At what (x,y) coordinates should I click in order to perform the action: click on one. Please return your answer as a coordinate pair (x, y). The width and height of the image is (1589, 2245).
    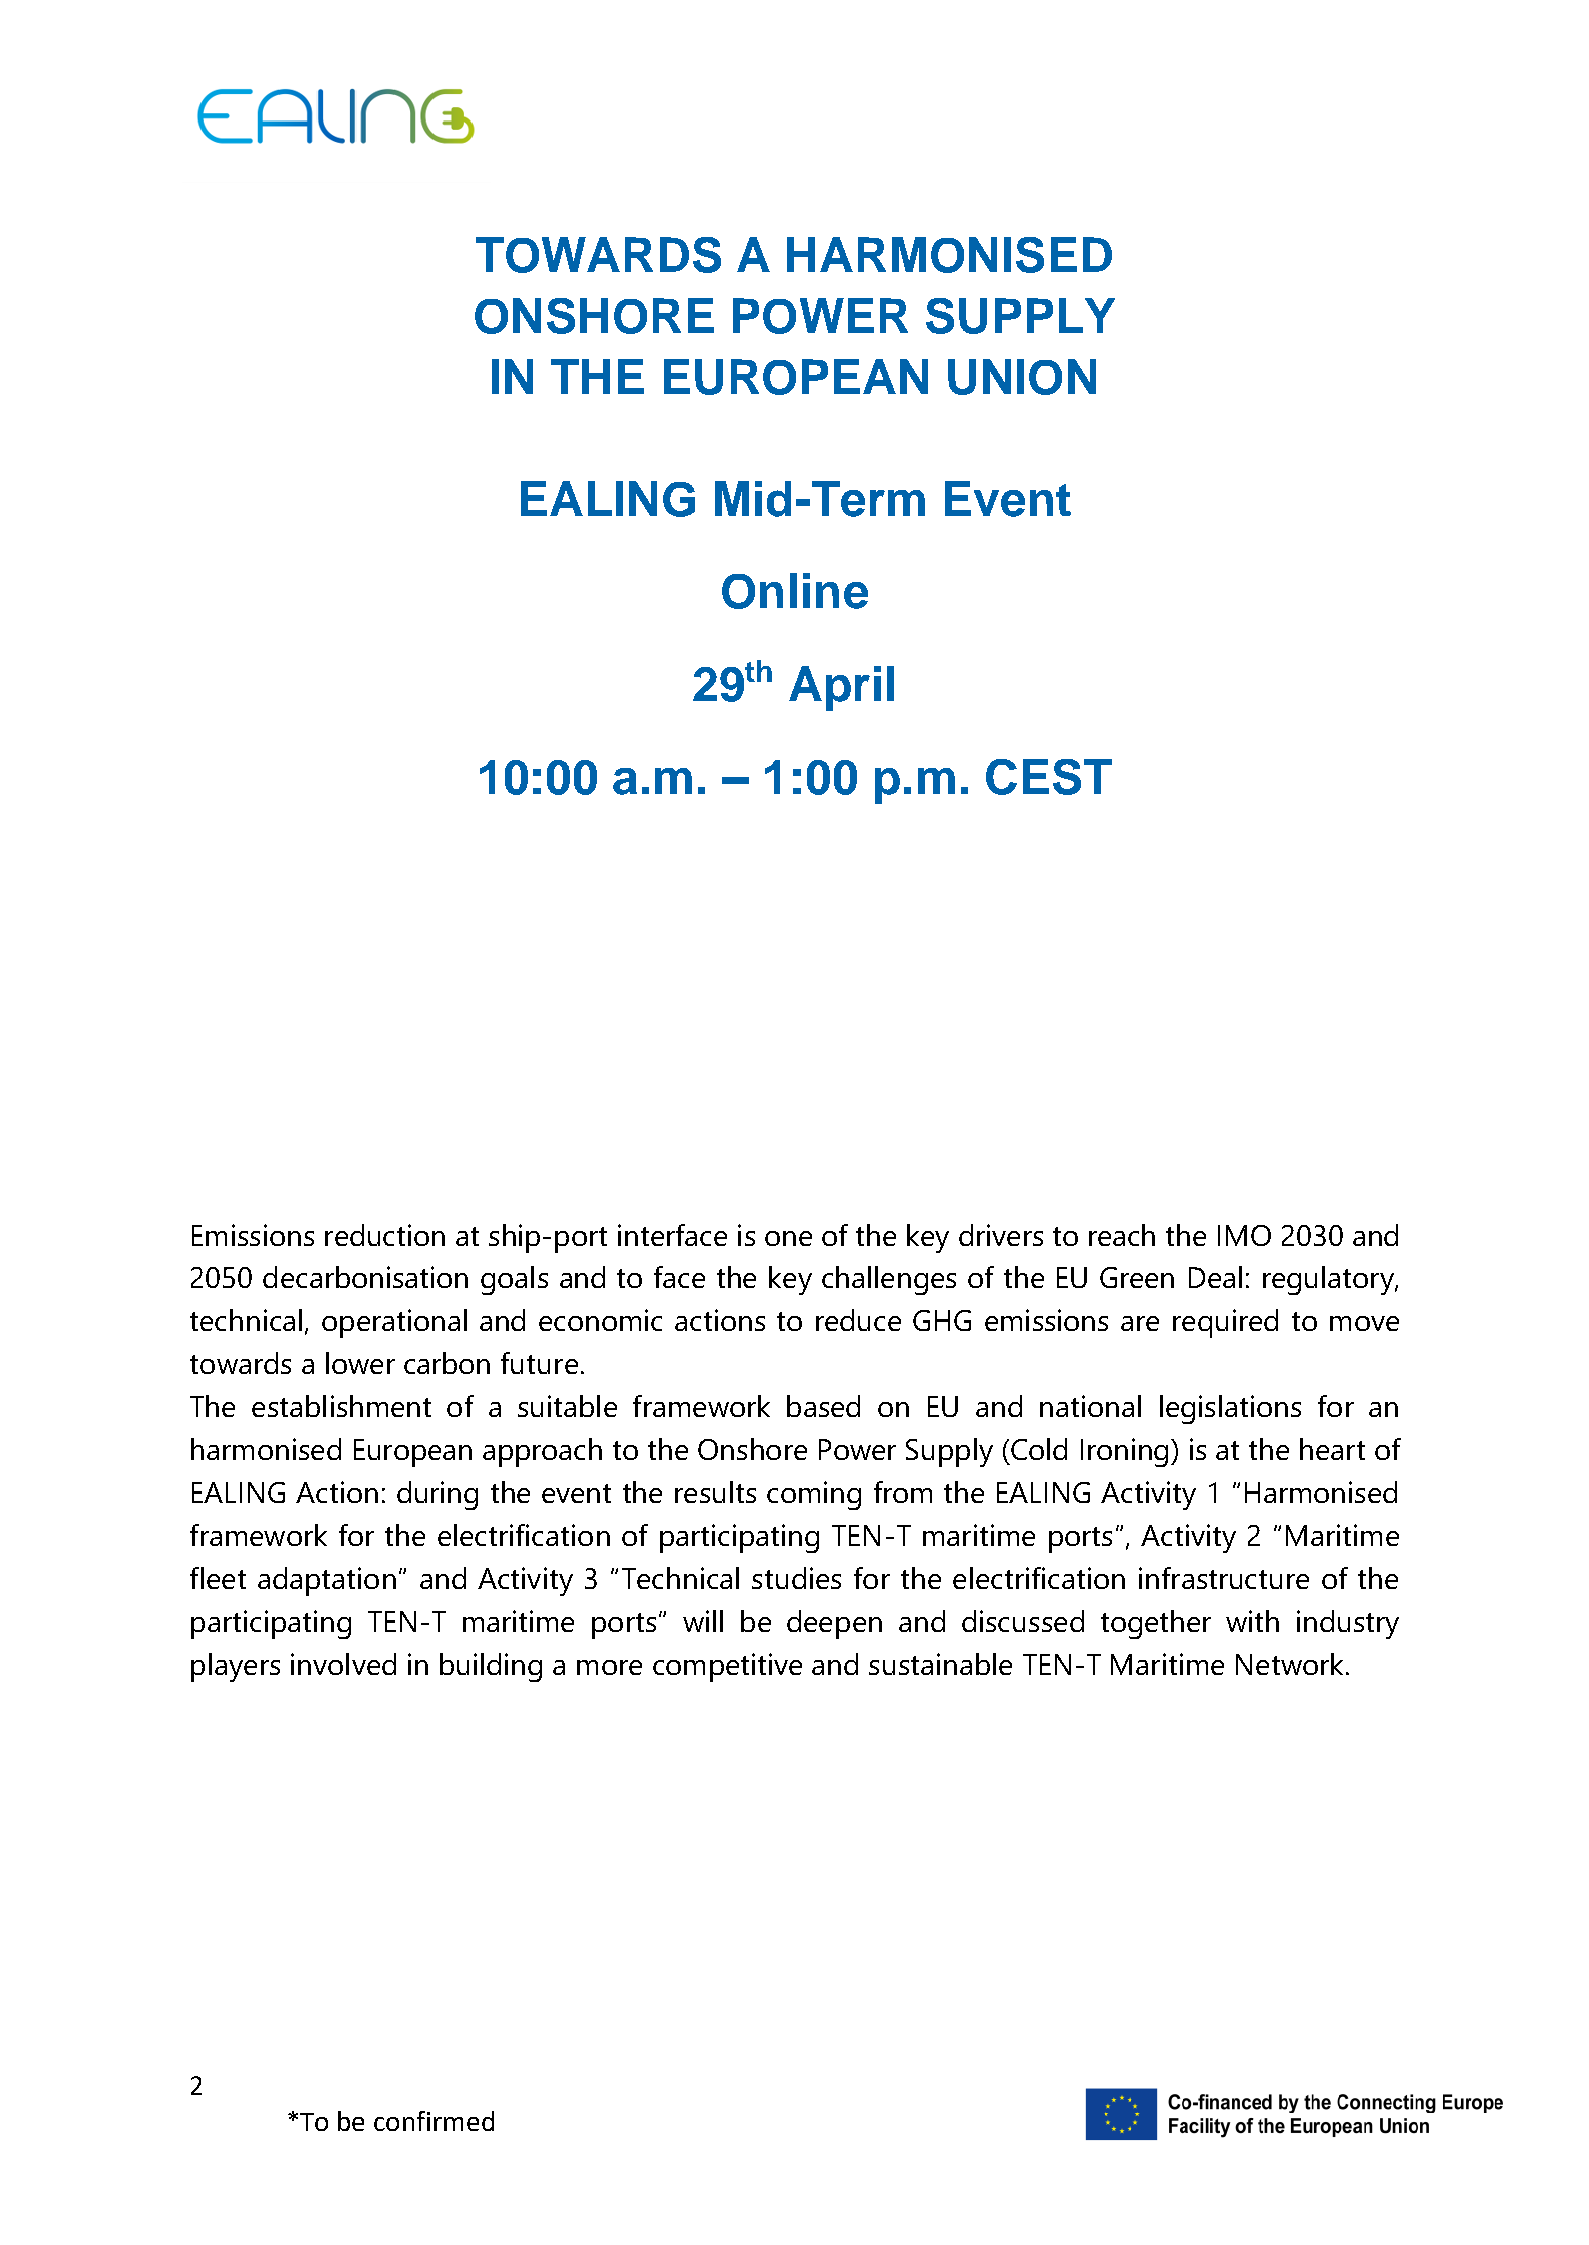
    Looking at the image, I should click on (788, 1238).
